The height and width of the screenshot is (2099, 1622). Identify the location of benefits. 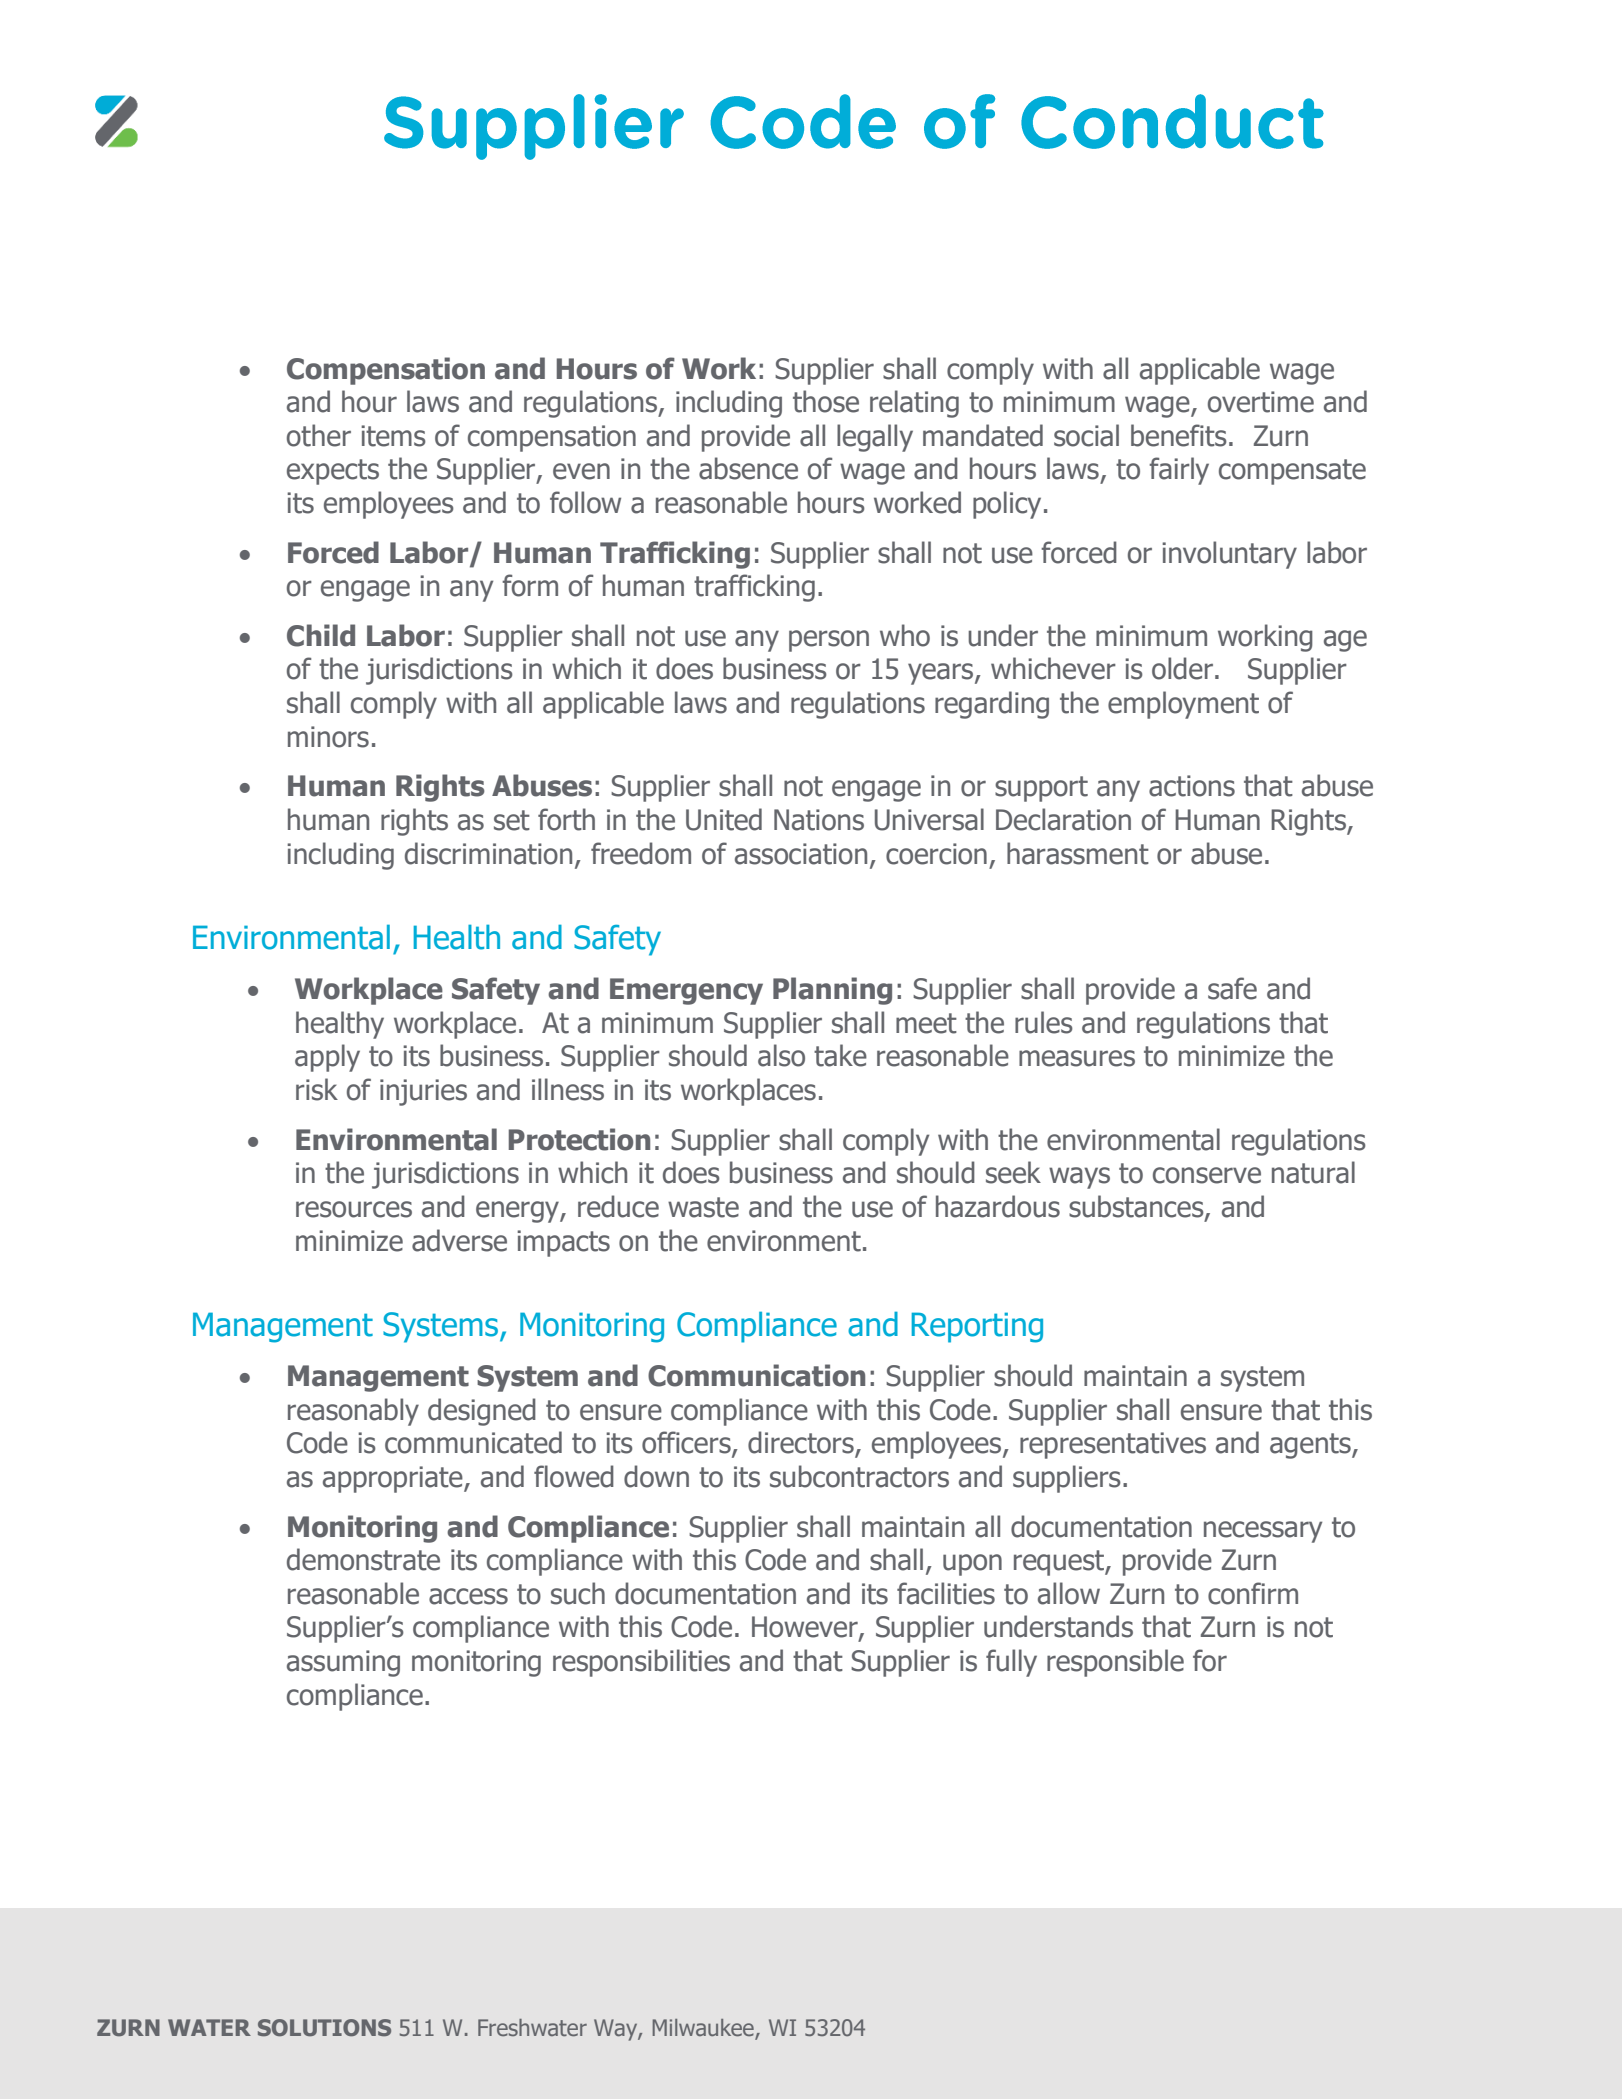
(1179, 435).
